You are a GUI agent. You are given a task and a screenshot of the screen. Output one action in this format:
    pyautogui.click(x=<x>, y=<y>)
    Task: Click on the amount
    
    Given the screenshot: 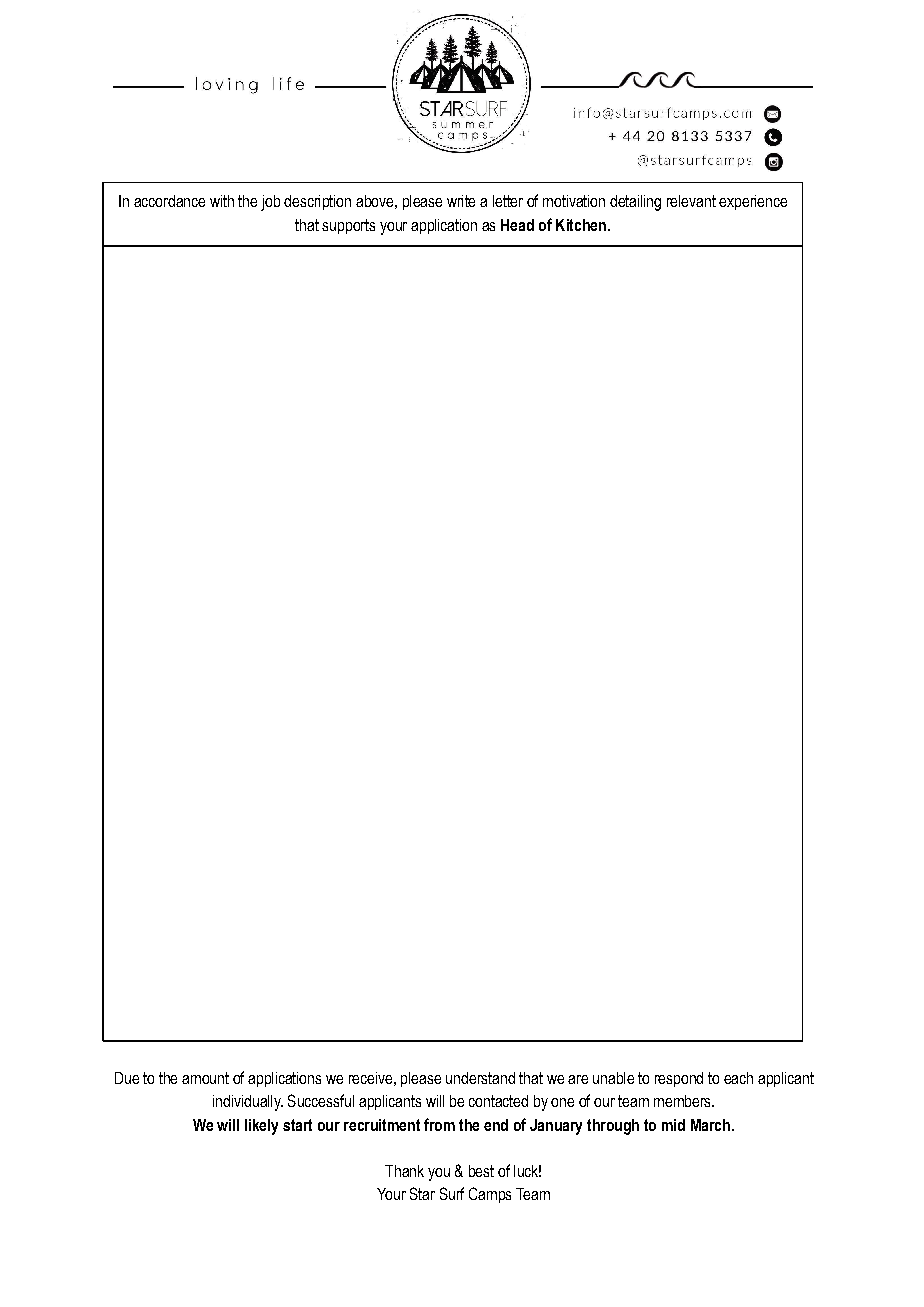 What is the action you would take?
    pyautogui.click(x=205, y=1078)
